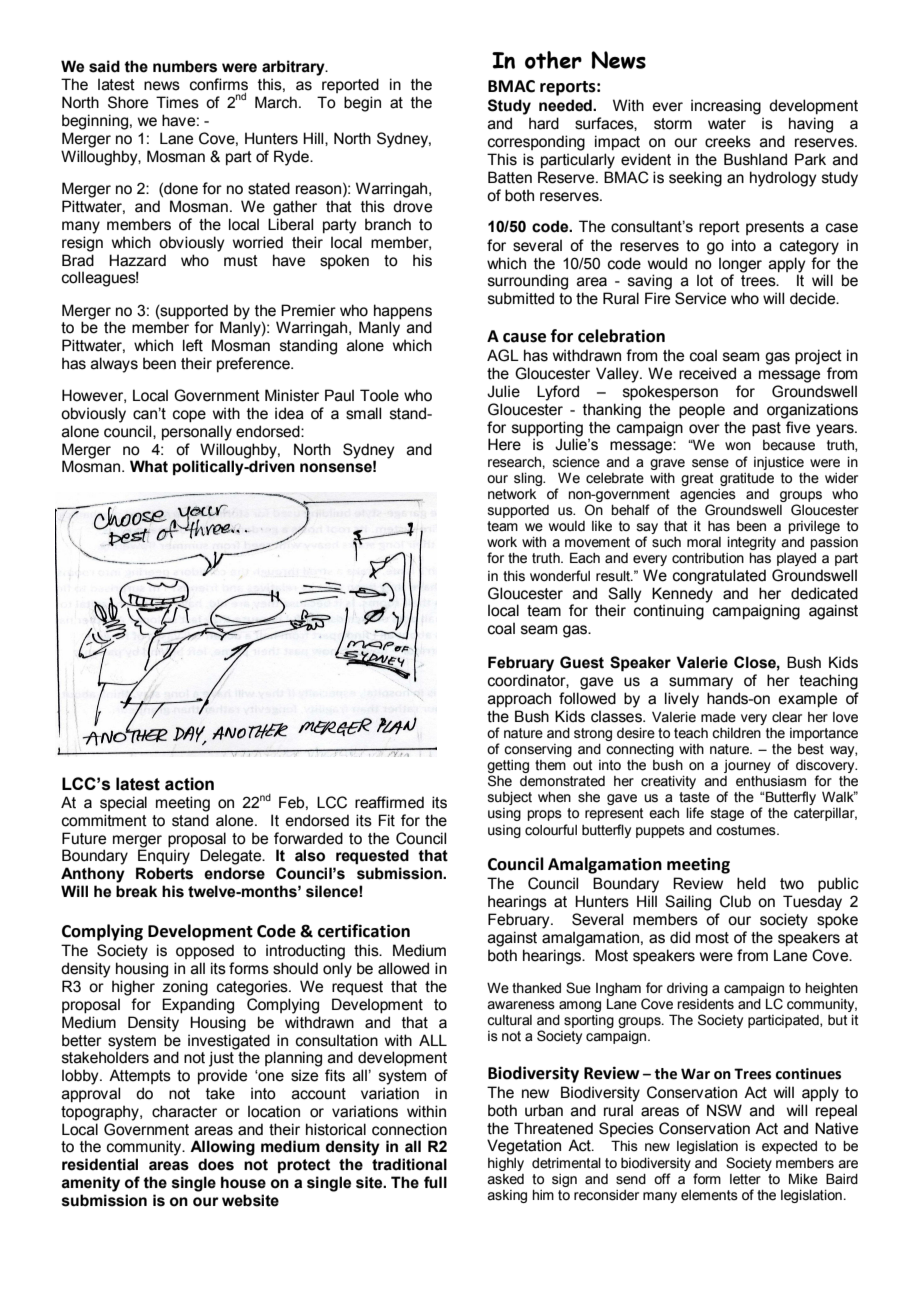 This screenshot has height=1308, width=924. Describe the element at coordinates (177, 102) in the screenshot. I see `Times` at that location.
